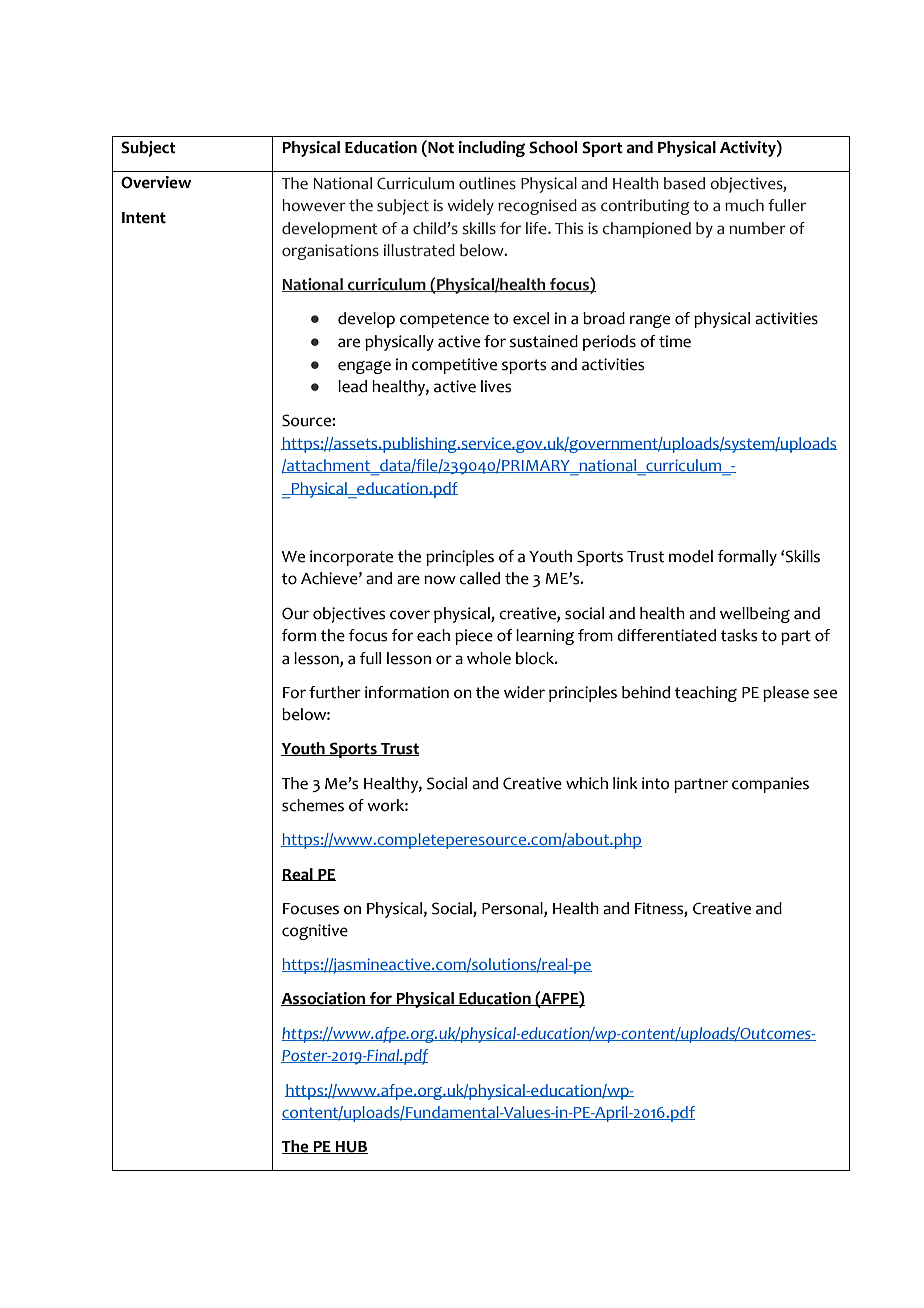 Image resolution: width=924 pixels, height=1308 pixels. Describe the element at coordinates (744, 205) in the screenshot. I see `much` at that location.
